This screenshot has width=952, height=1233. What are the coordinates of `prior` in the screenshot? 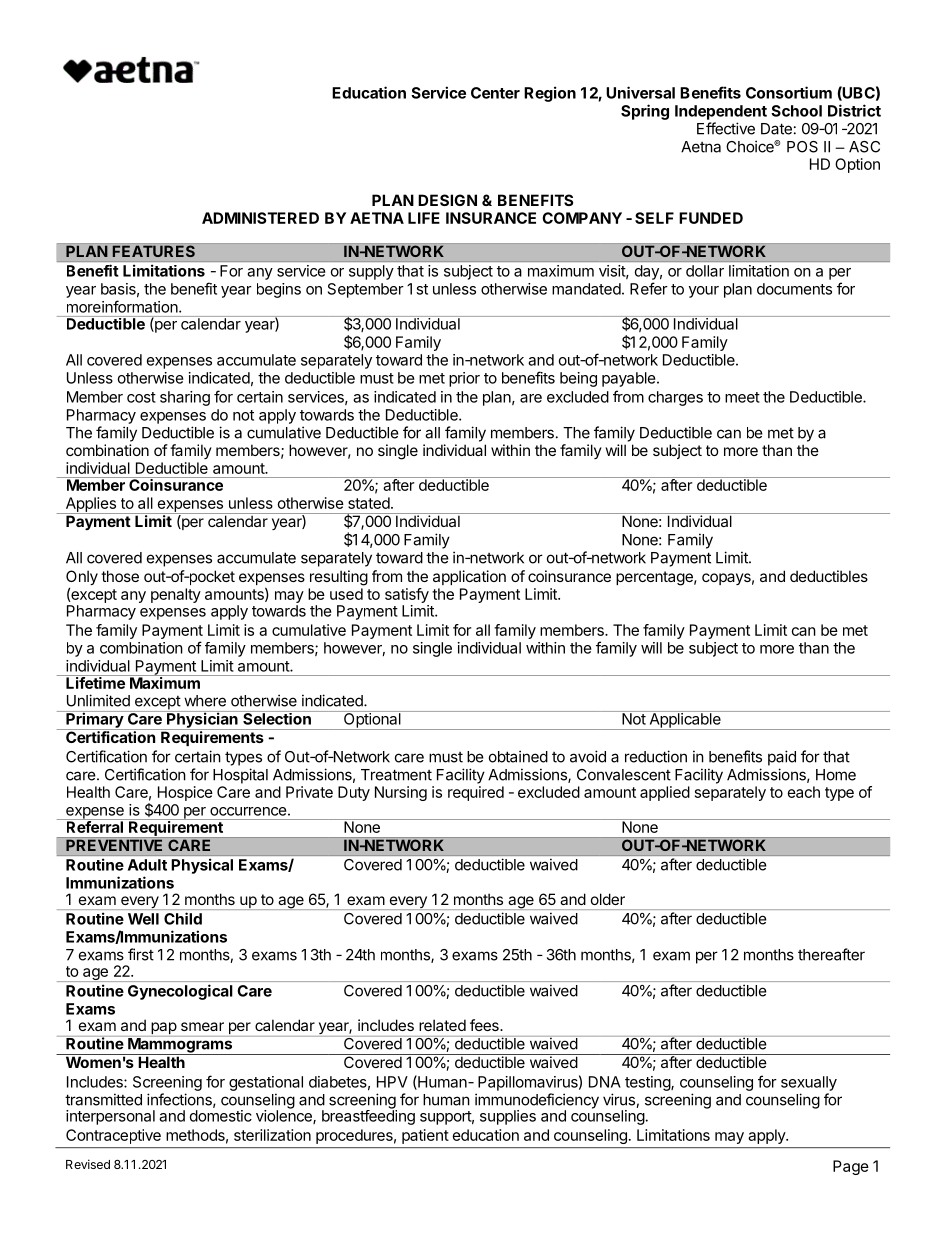 It's located at (464, 379).
